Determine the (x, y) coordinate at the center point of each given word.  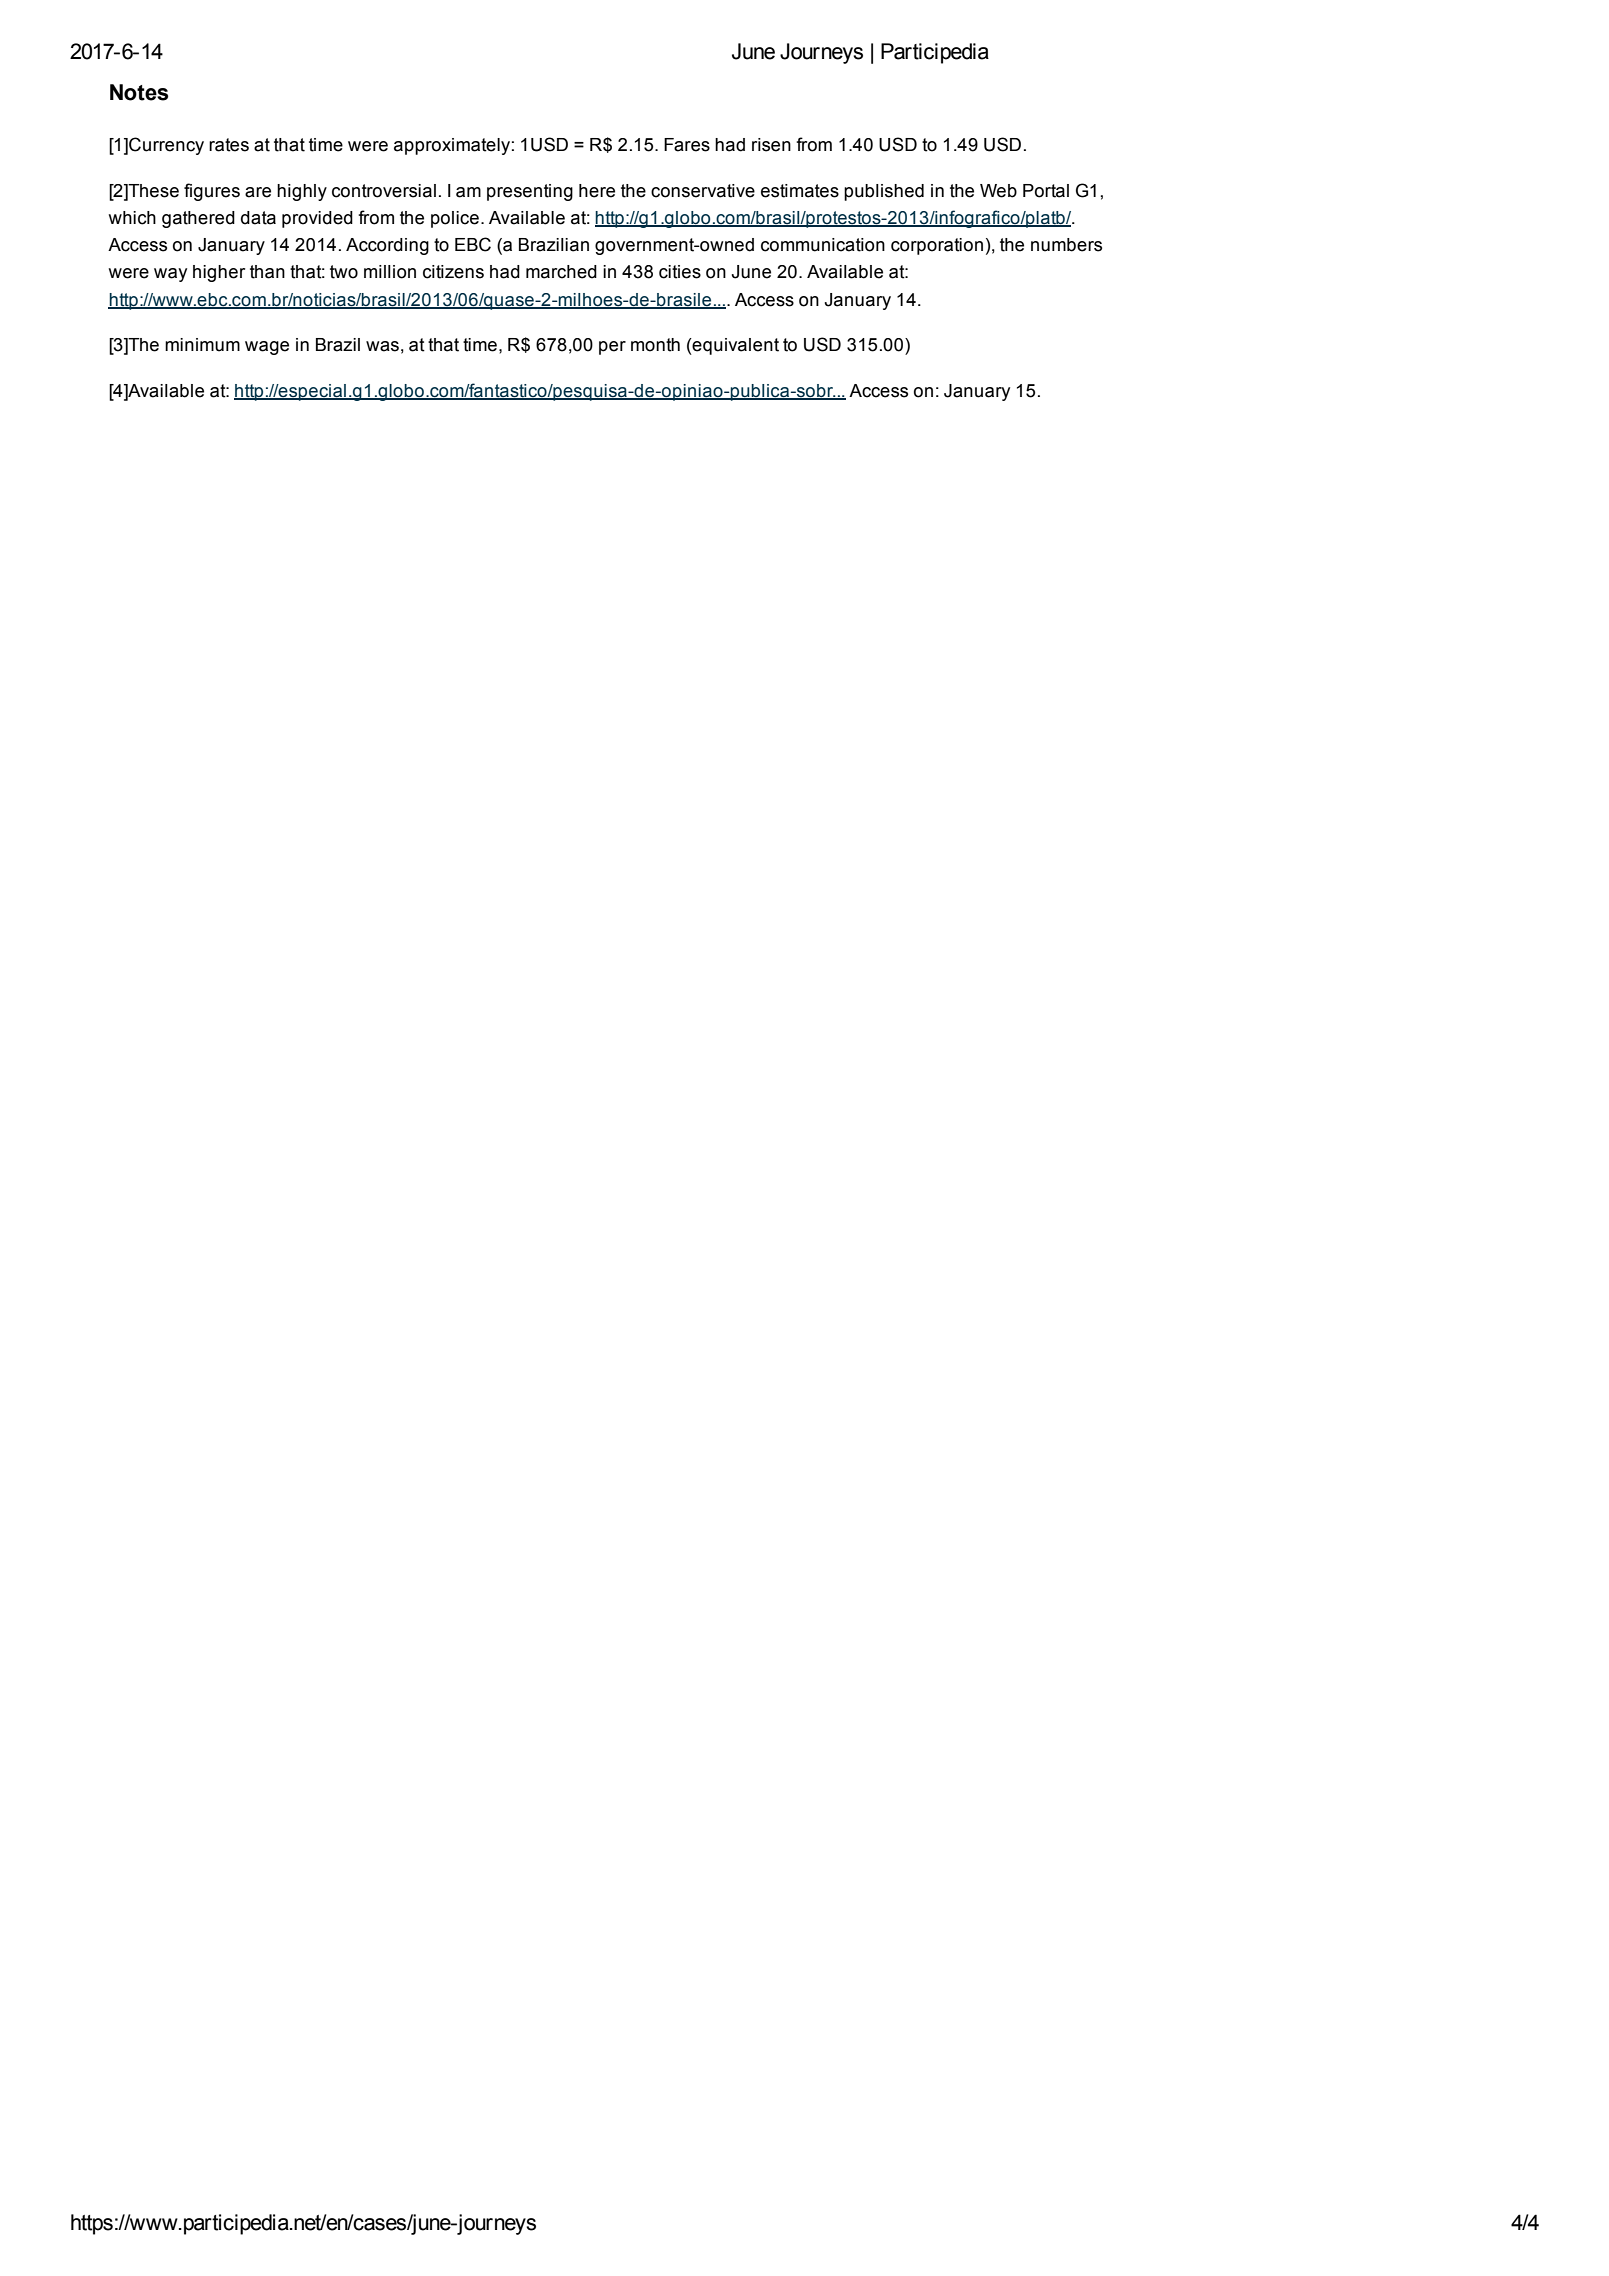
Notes (139, 92)
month (655, 345)
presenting (530, 192)
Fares (687, 145)
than (267, 272)
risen (771, 145)
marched (561, 272)
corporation (937, 246)
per (612, 348)
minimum (202, 345)
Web (998, 191)
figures (212, 192)
